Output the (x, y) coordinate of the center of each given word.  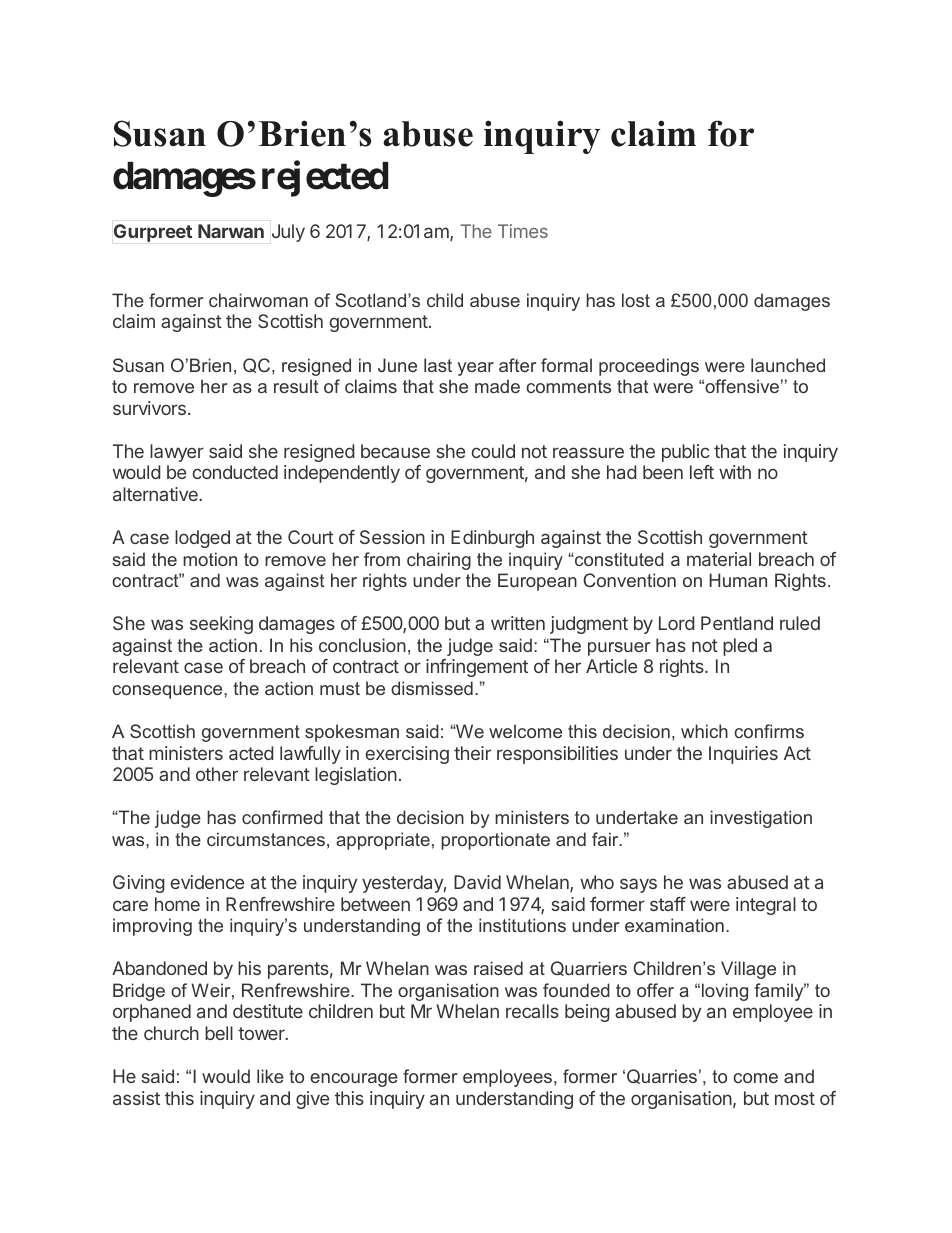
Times (523, 231)
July (288, 233)
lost (636, 300)
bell (219, 1033)
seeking (221, 625)
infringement (477, 668)
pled (740, 647)
